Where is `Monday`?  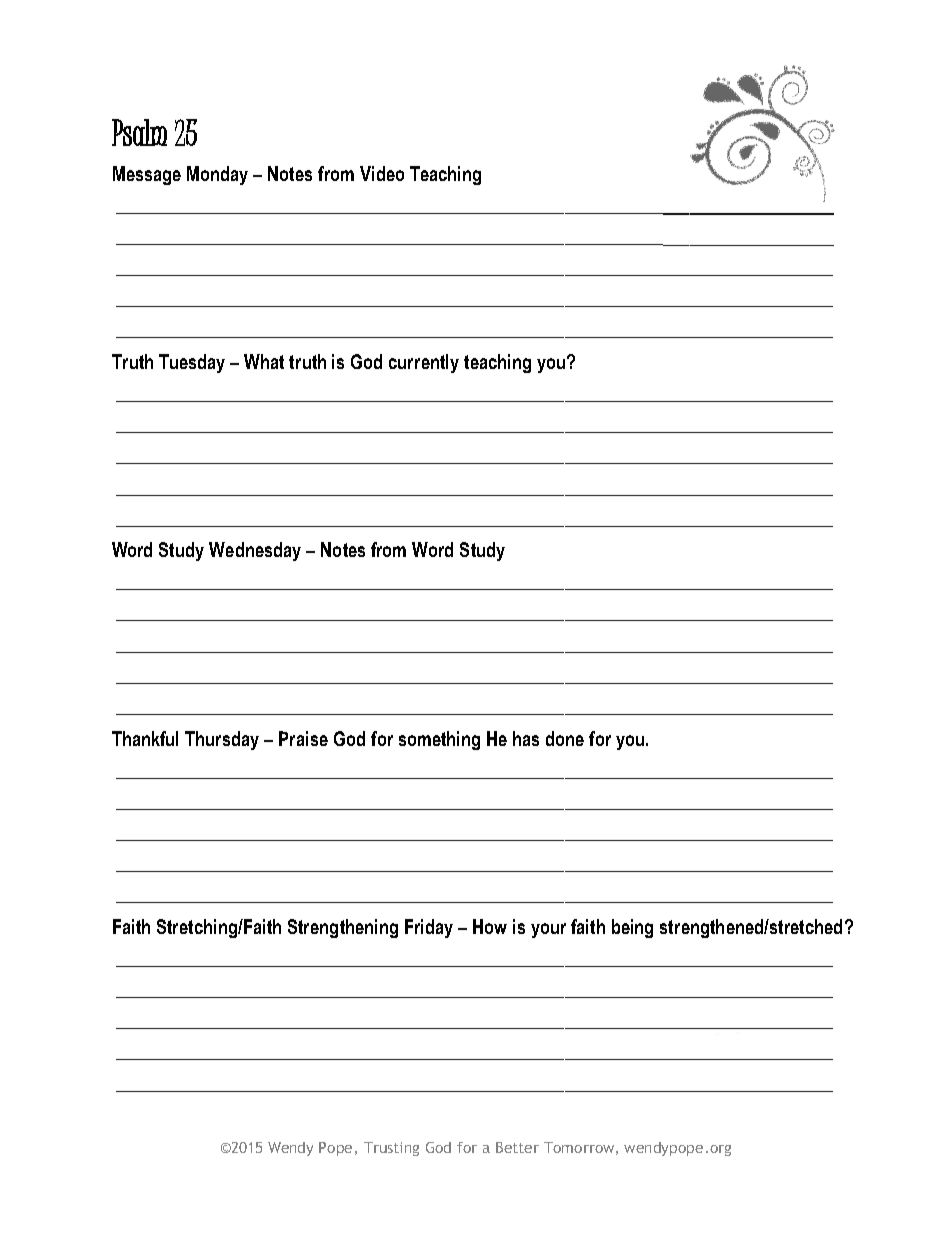
Monday is located at coordinates (217, 175).
